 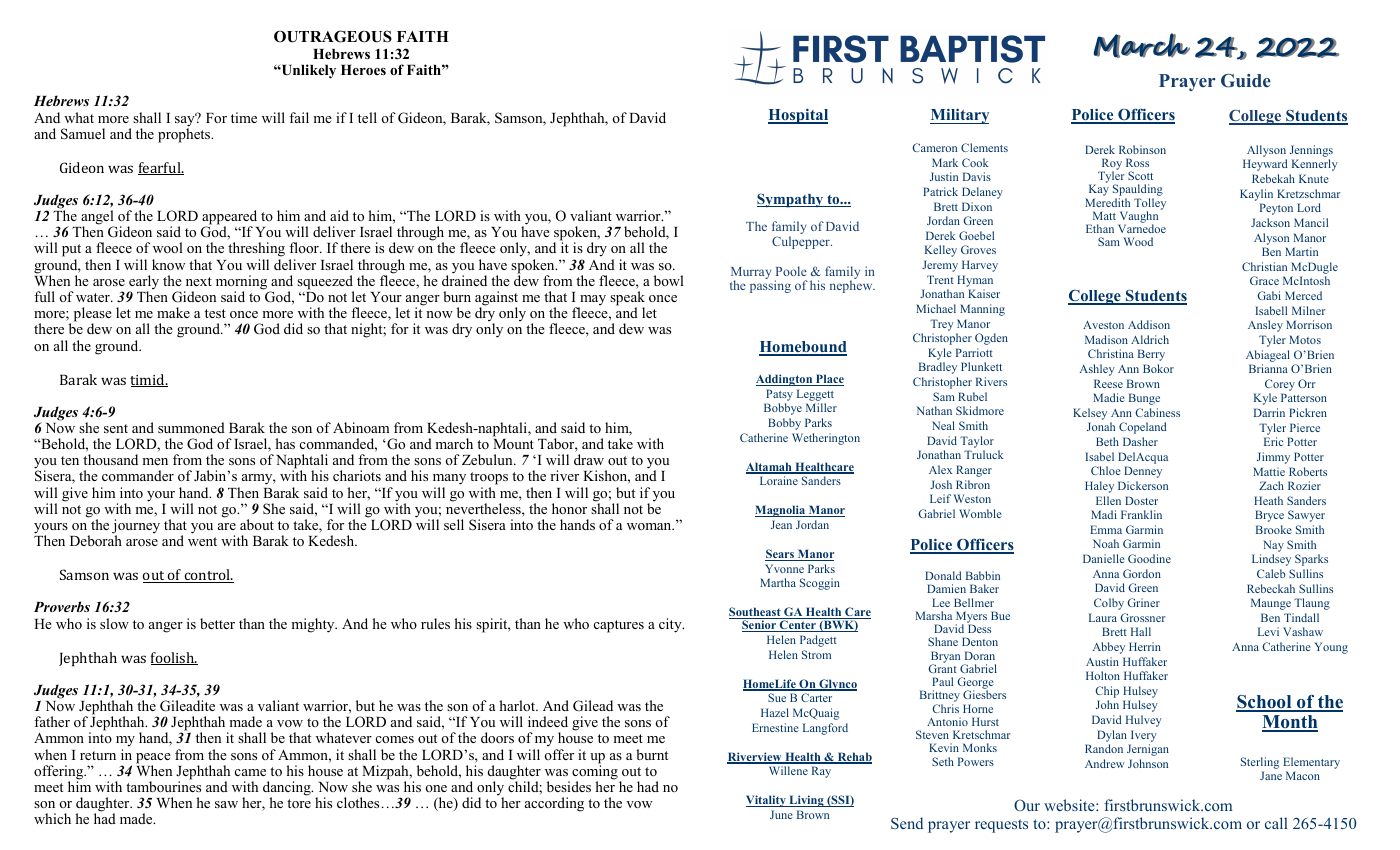 I want to click on dancing, so click(x=288, y=789).
